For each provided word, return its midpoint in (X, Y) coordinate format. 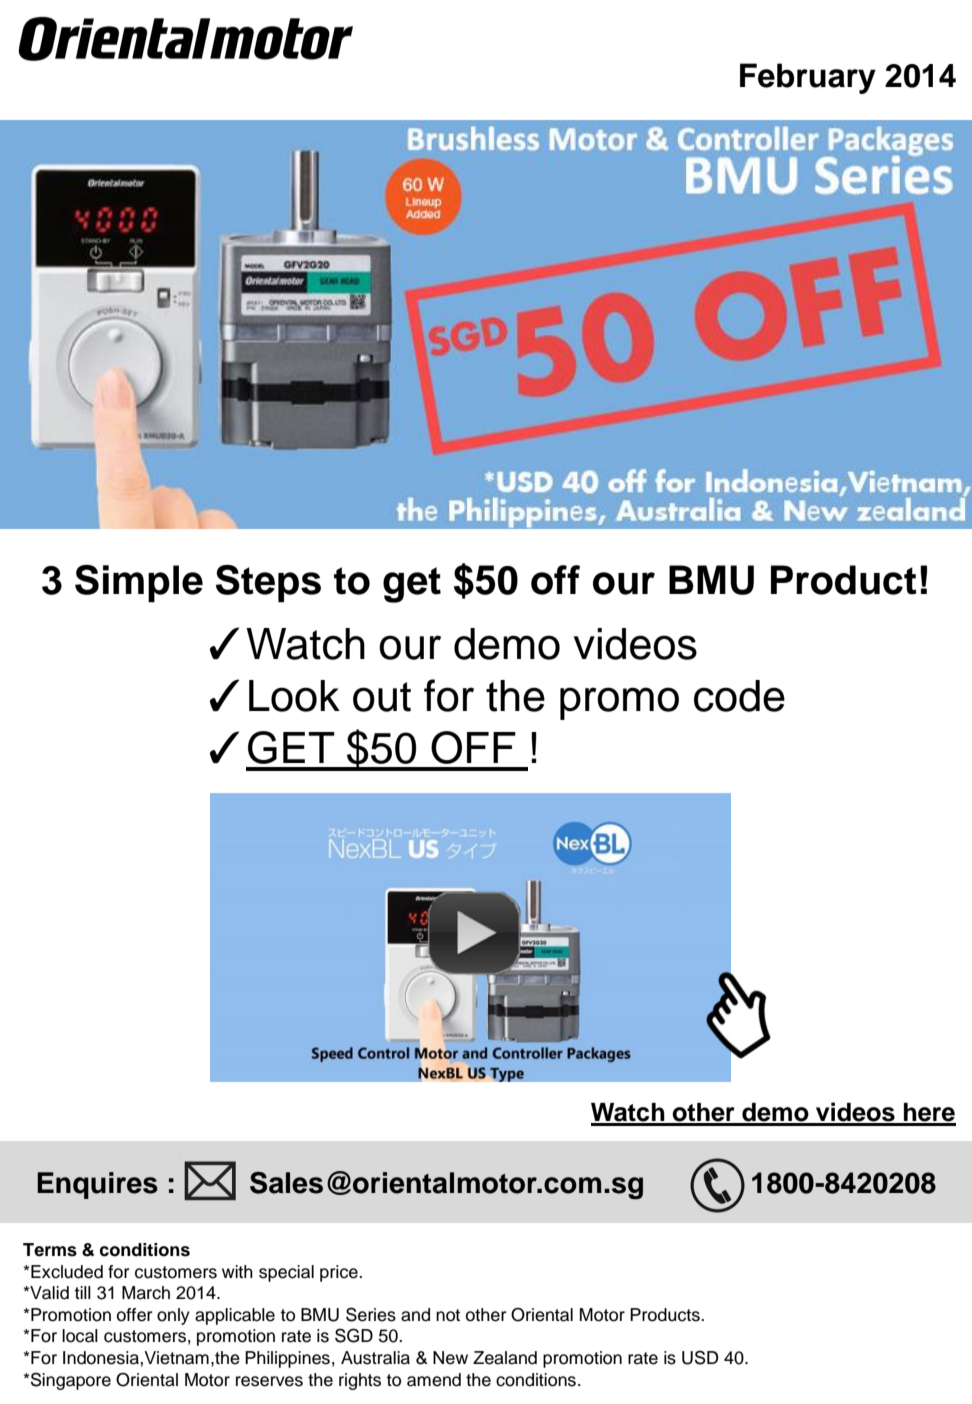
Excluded (67, 1272)
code (739, 696)
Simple (139, 584)
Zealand (505, 1358)
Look (294, 696)
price (340, 1273)
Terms (50, 1250)
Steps (268, 584)
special (286, 1273)
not (448, 1315)
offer (134, 1315)
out (382, 697)
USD (700, 1357)
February (808, 78)
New (450, 1358)
